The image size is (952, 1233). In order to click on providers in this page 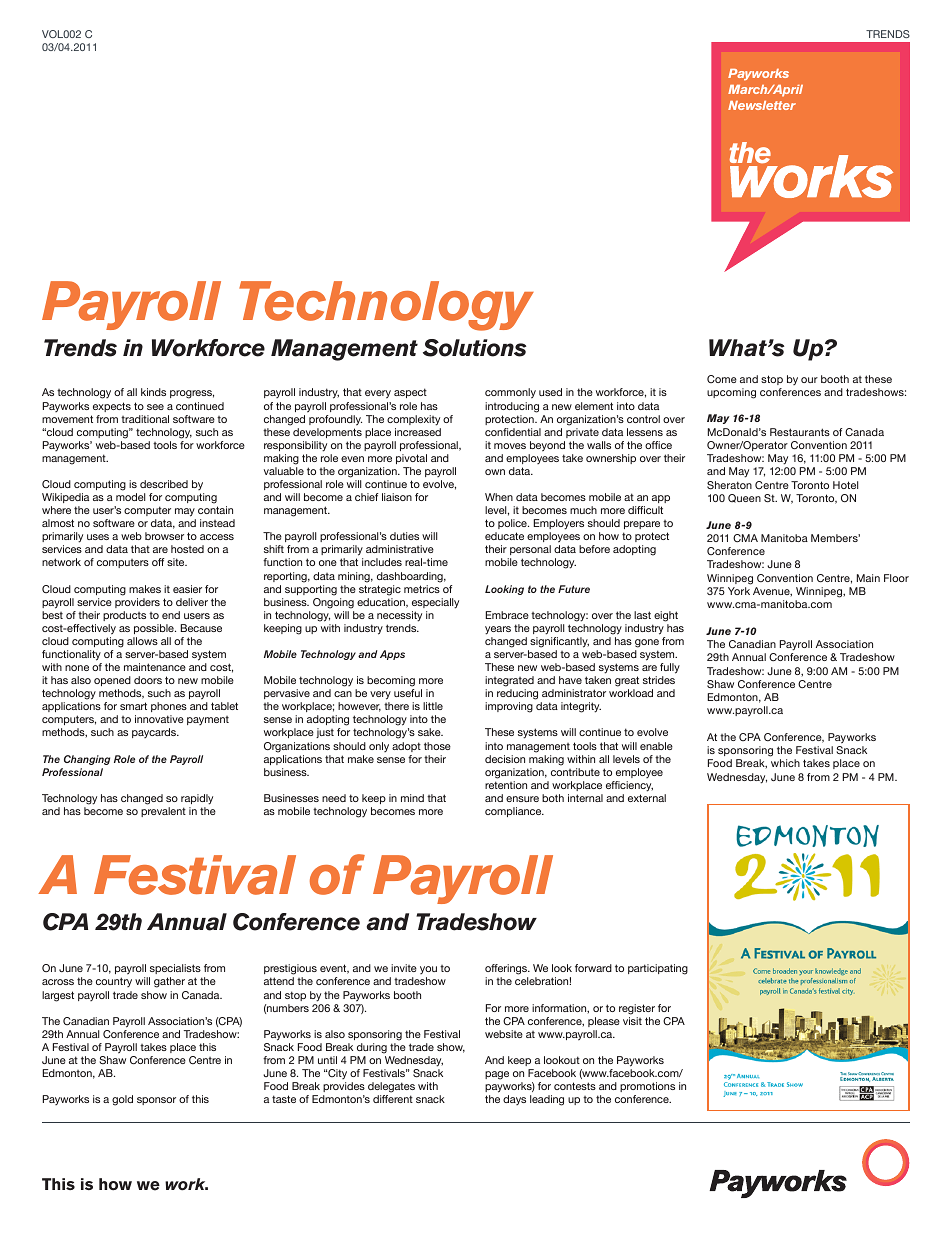, I will do `click(137, 603)`.
